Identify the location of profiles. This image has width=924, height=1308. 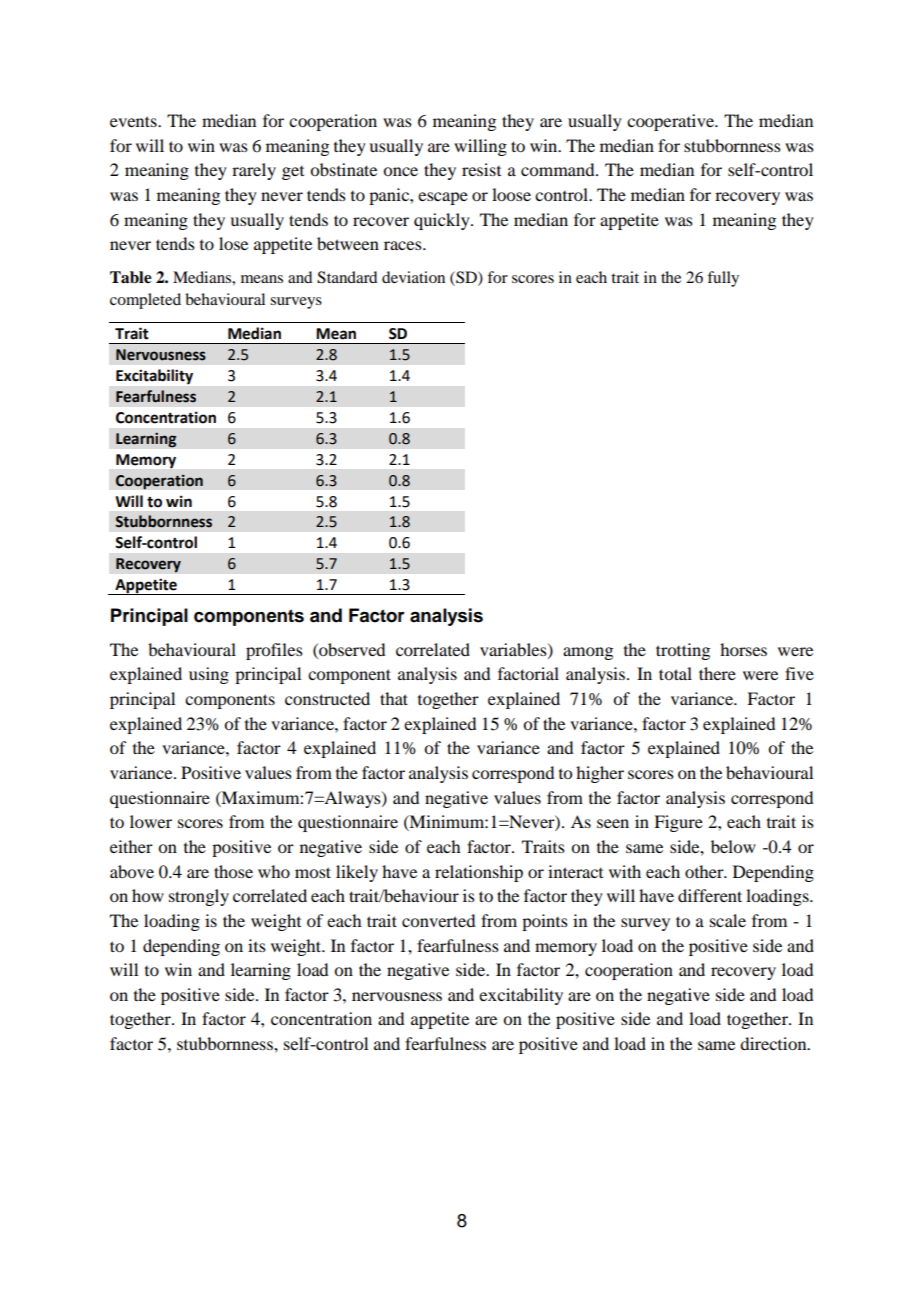
(274, 651).
